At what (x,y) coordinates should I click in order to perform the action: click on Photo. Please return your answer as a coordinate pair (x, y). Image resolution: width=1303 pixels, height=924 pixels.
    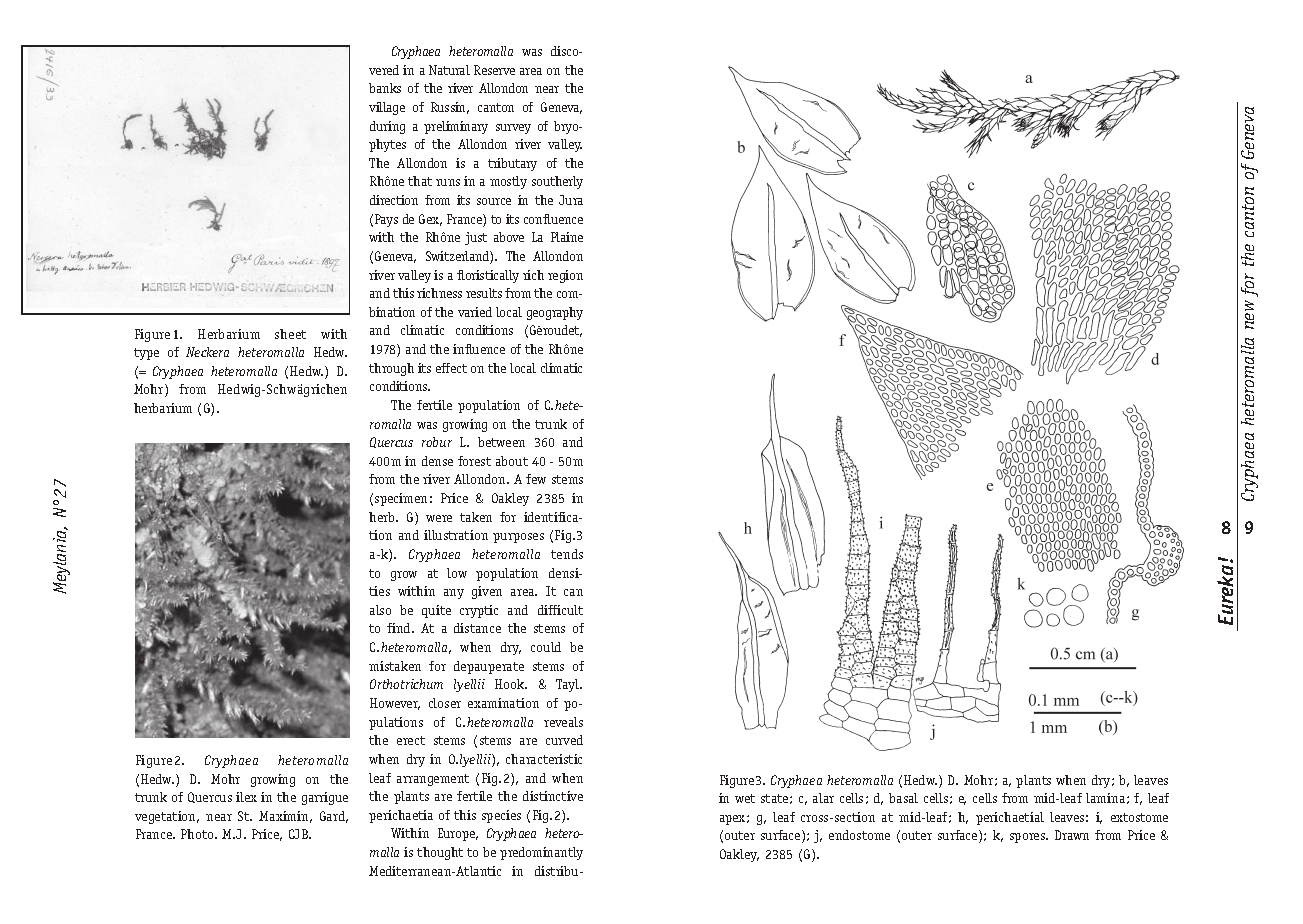
    Looking at the image, I should click on (198, 834).
